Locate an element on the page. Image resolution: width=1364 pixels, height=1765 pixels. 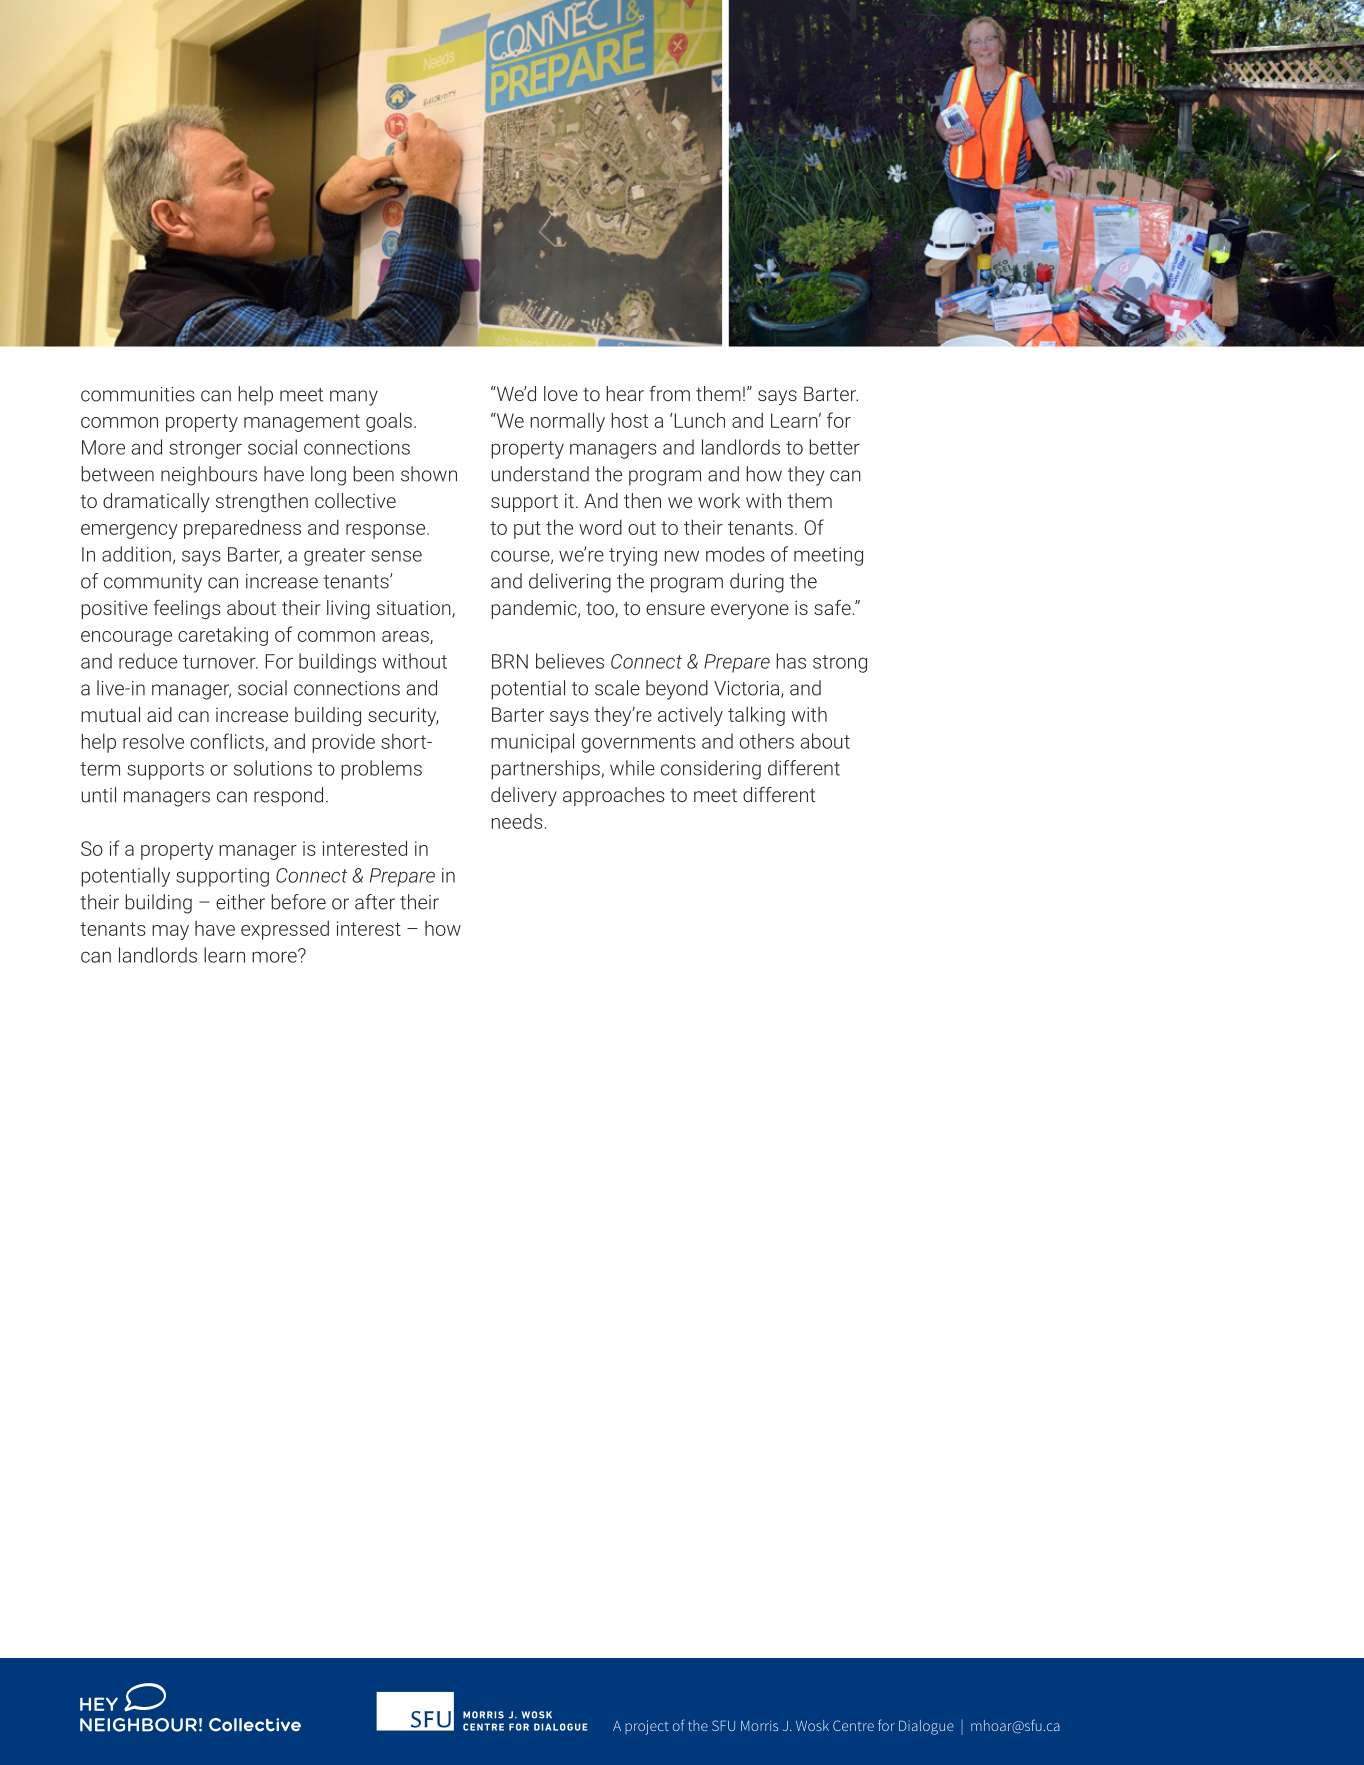
project is located at coordinates (647, 1727).
